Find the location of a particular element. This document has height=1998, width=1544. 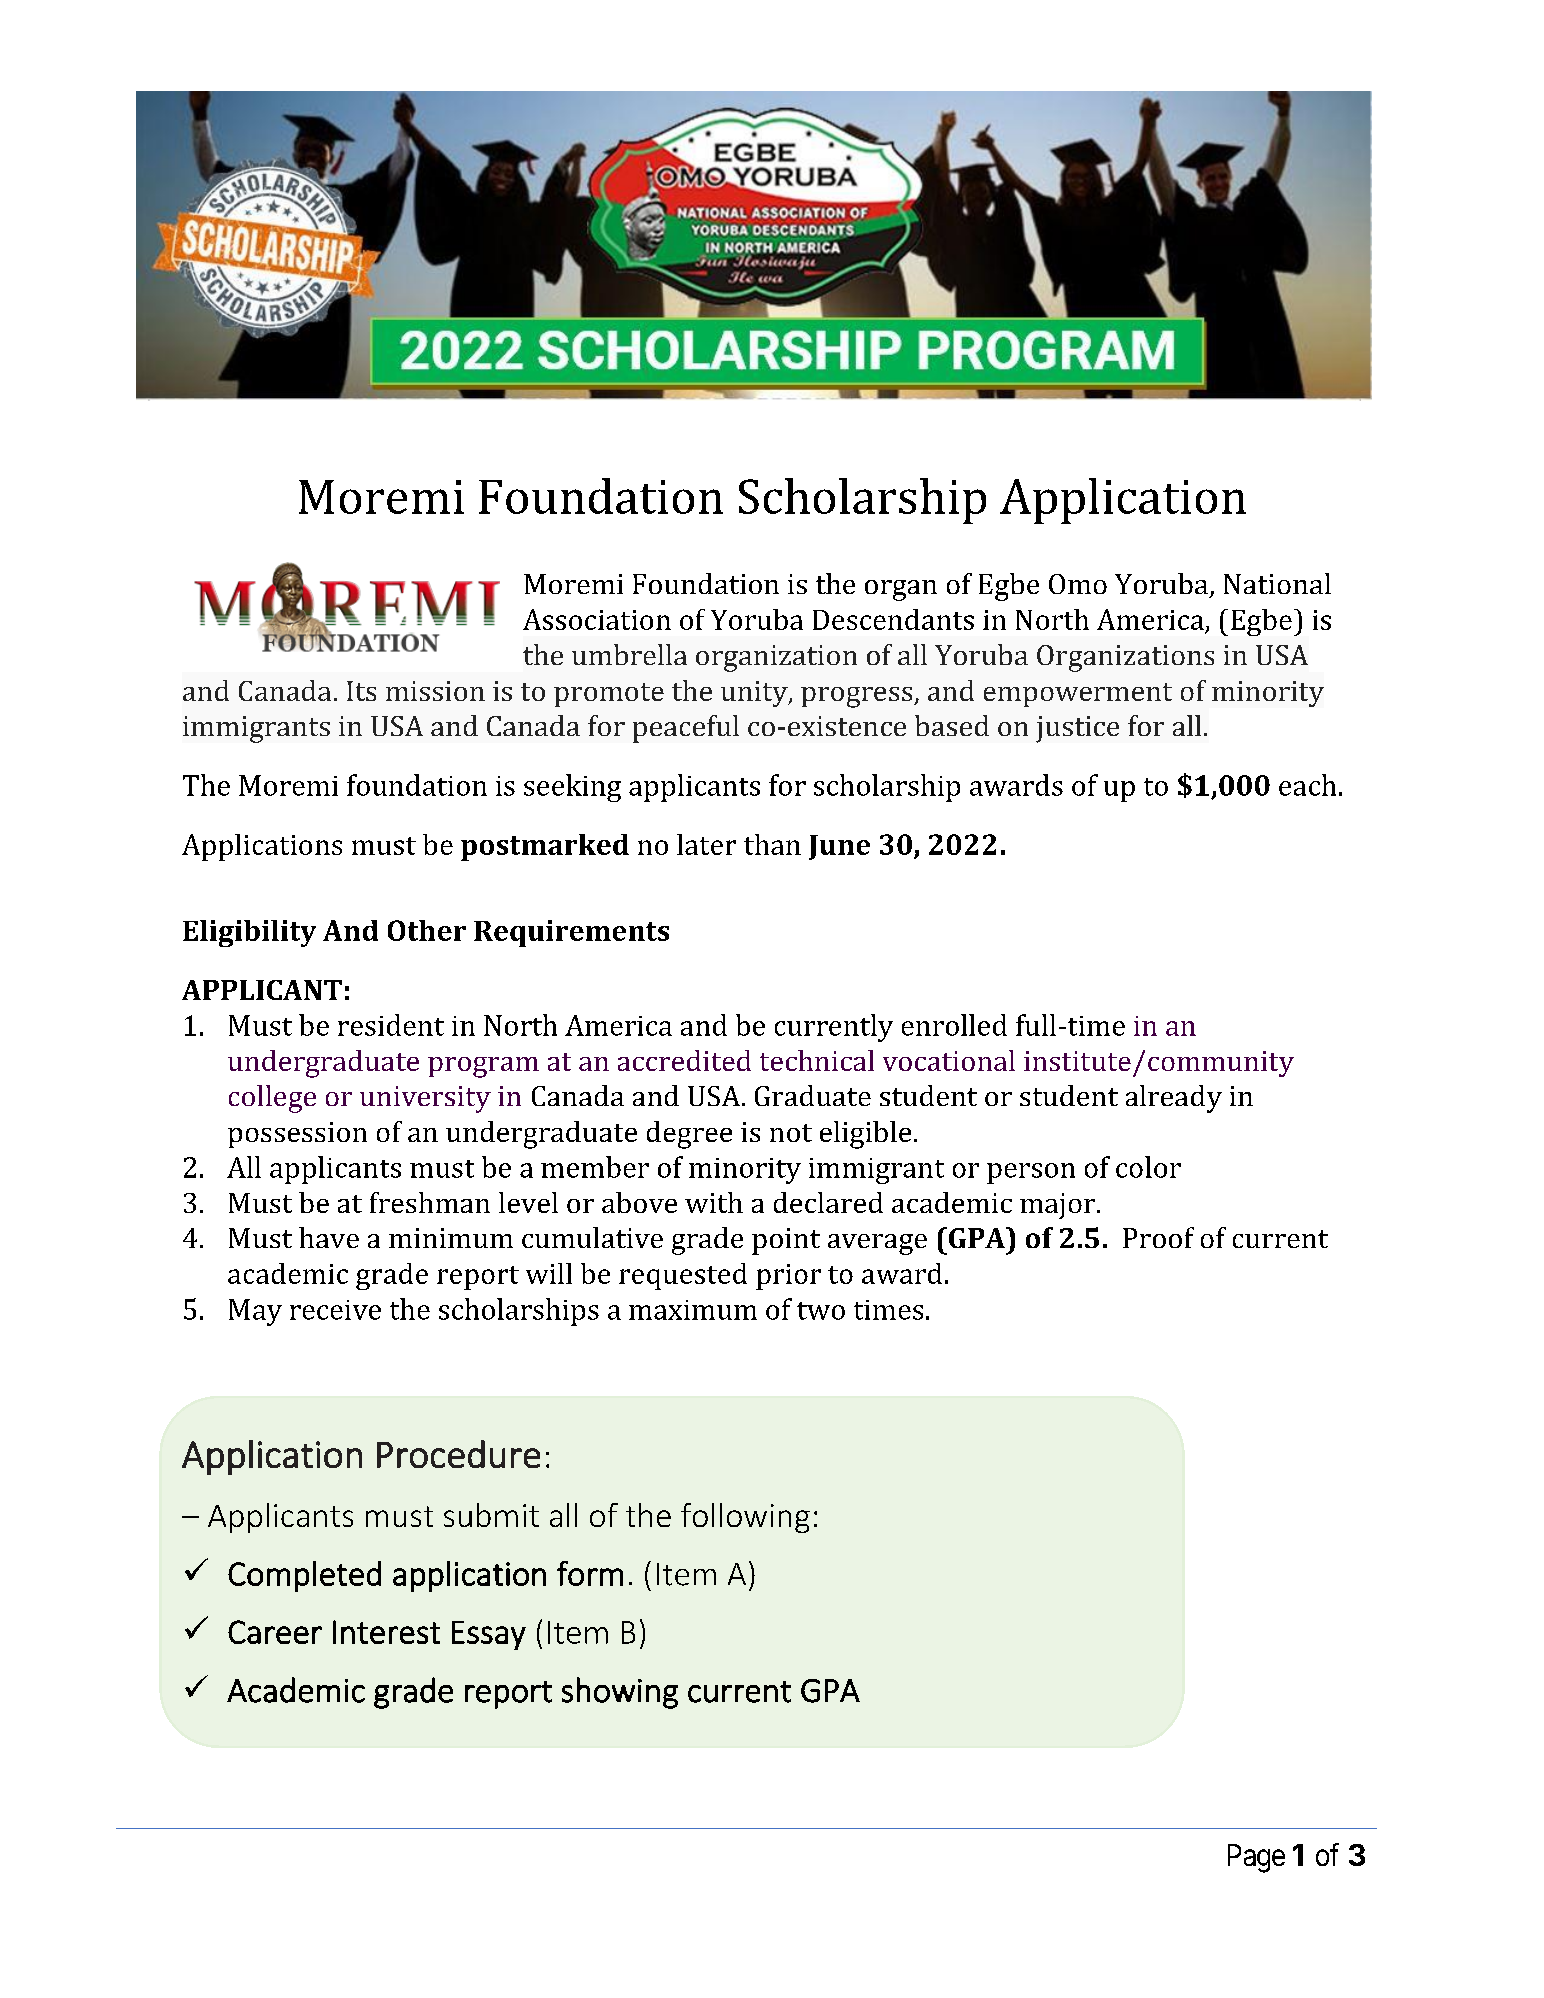

Page is located at coordinates (1256, 1858).
